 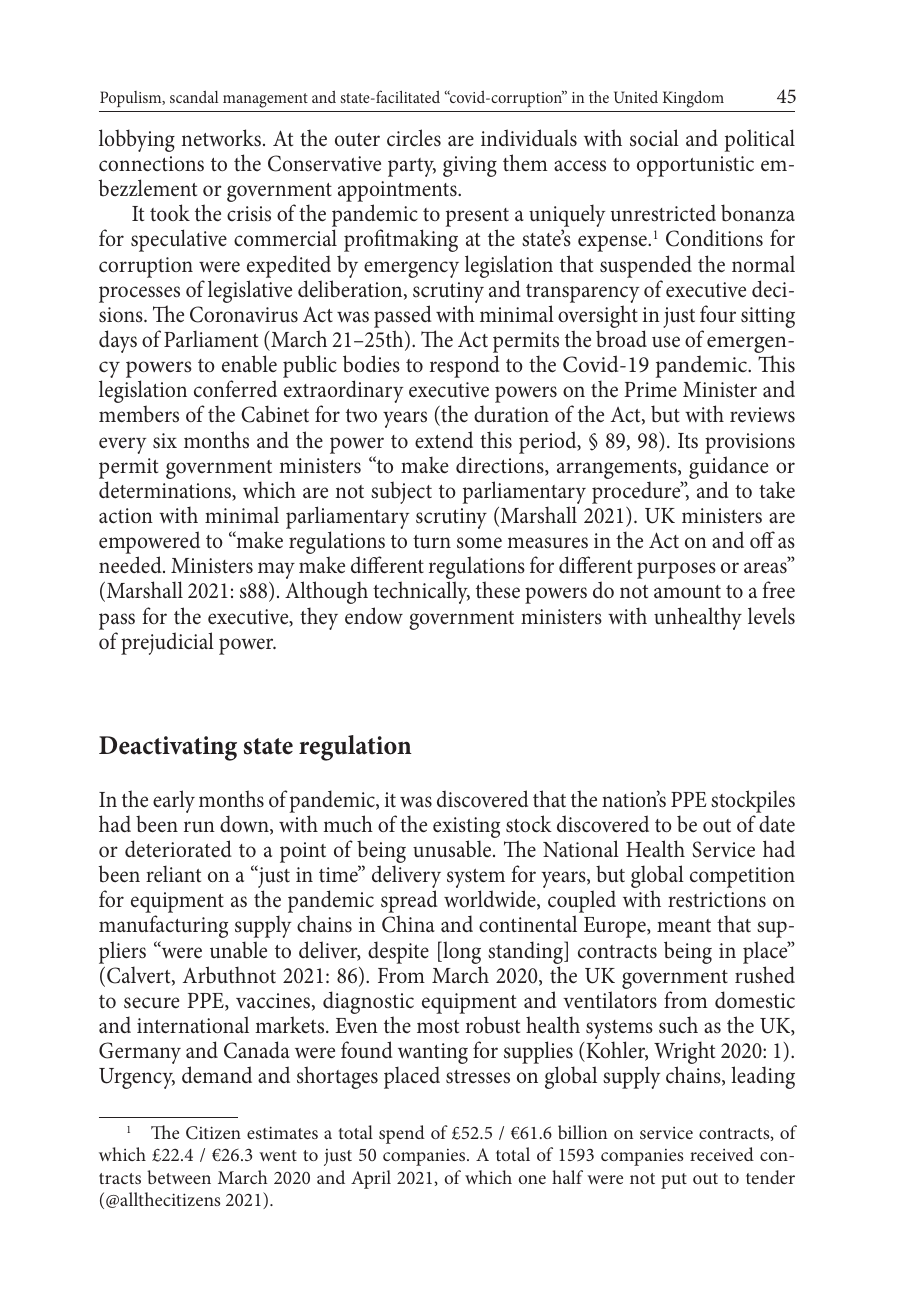 What do you see at coordinates (421, 592) in the document?
I see `technically` at bounding box center [421, 592].
